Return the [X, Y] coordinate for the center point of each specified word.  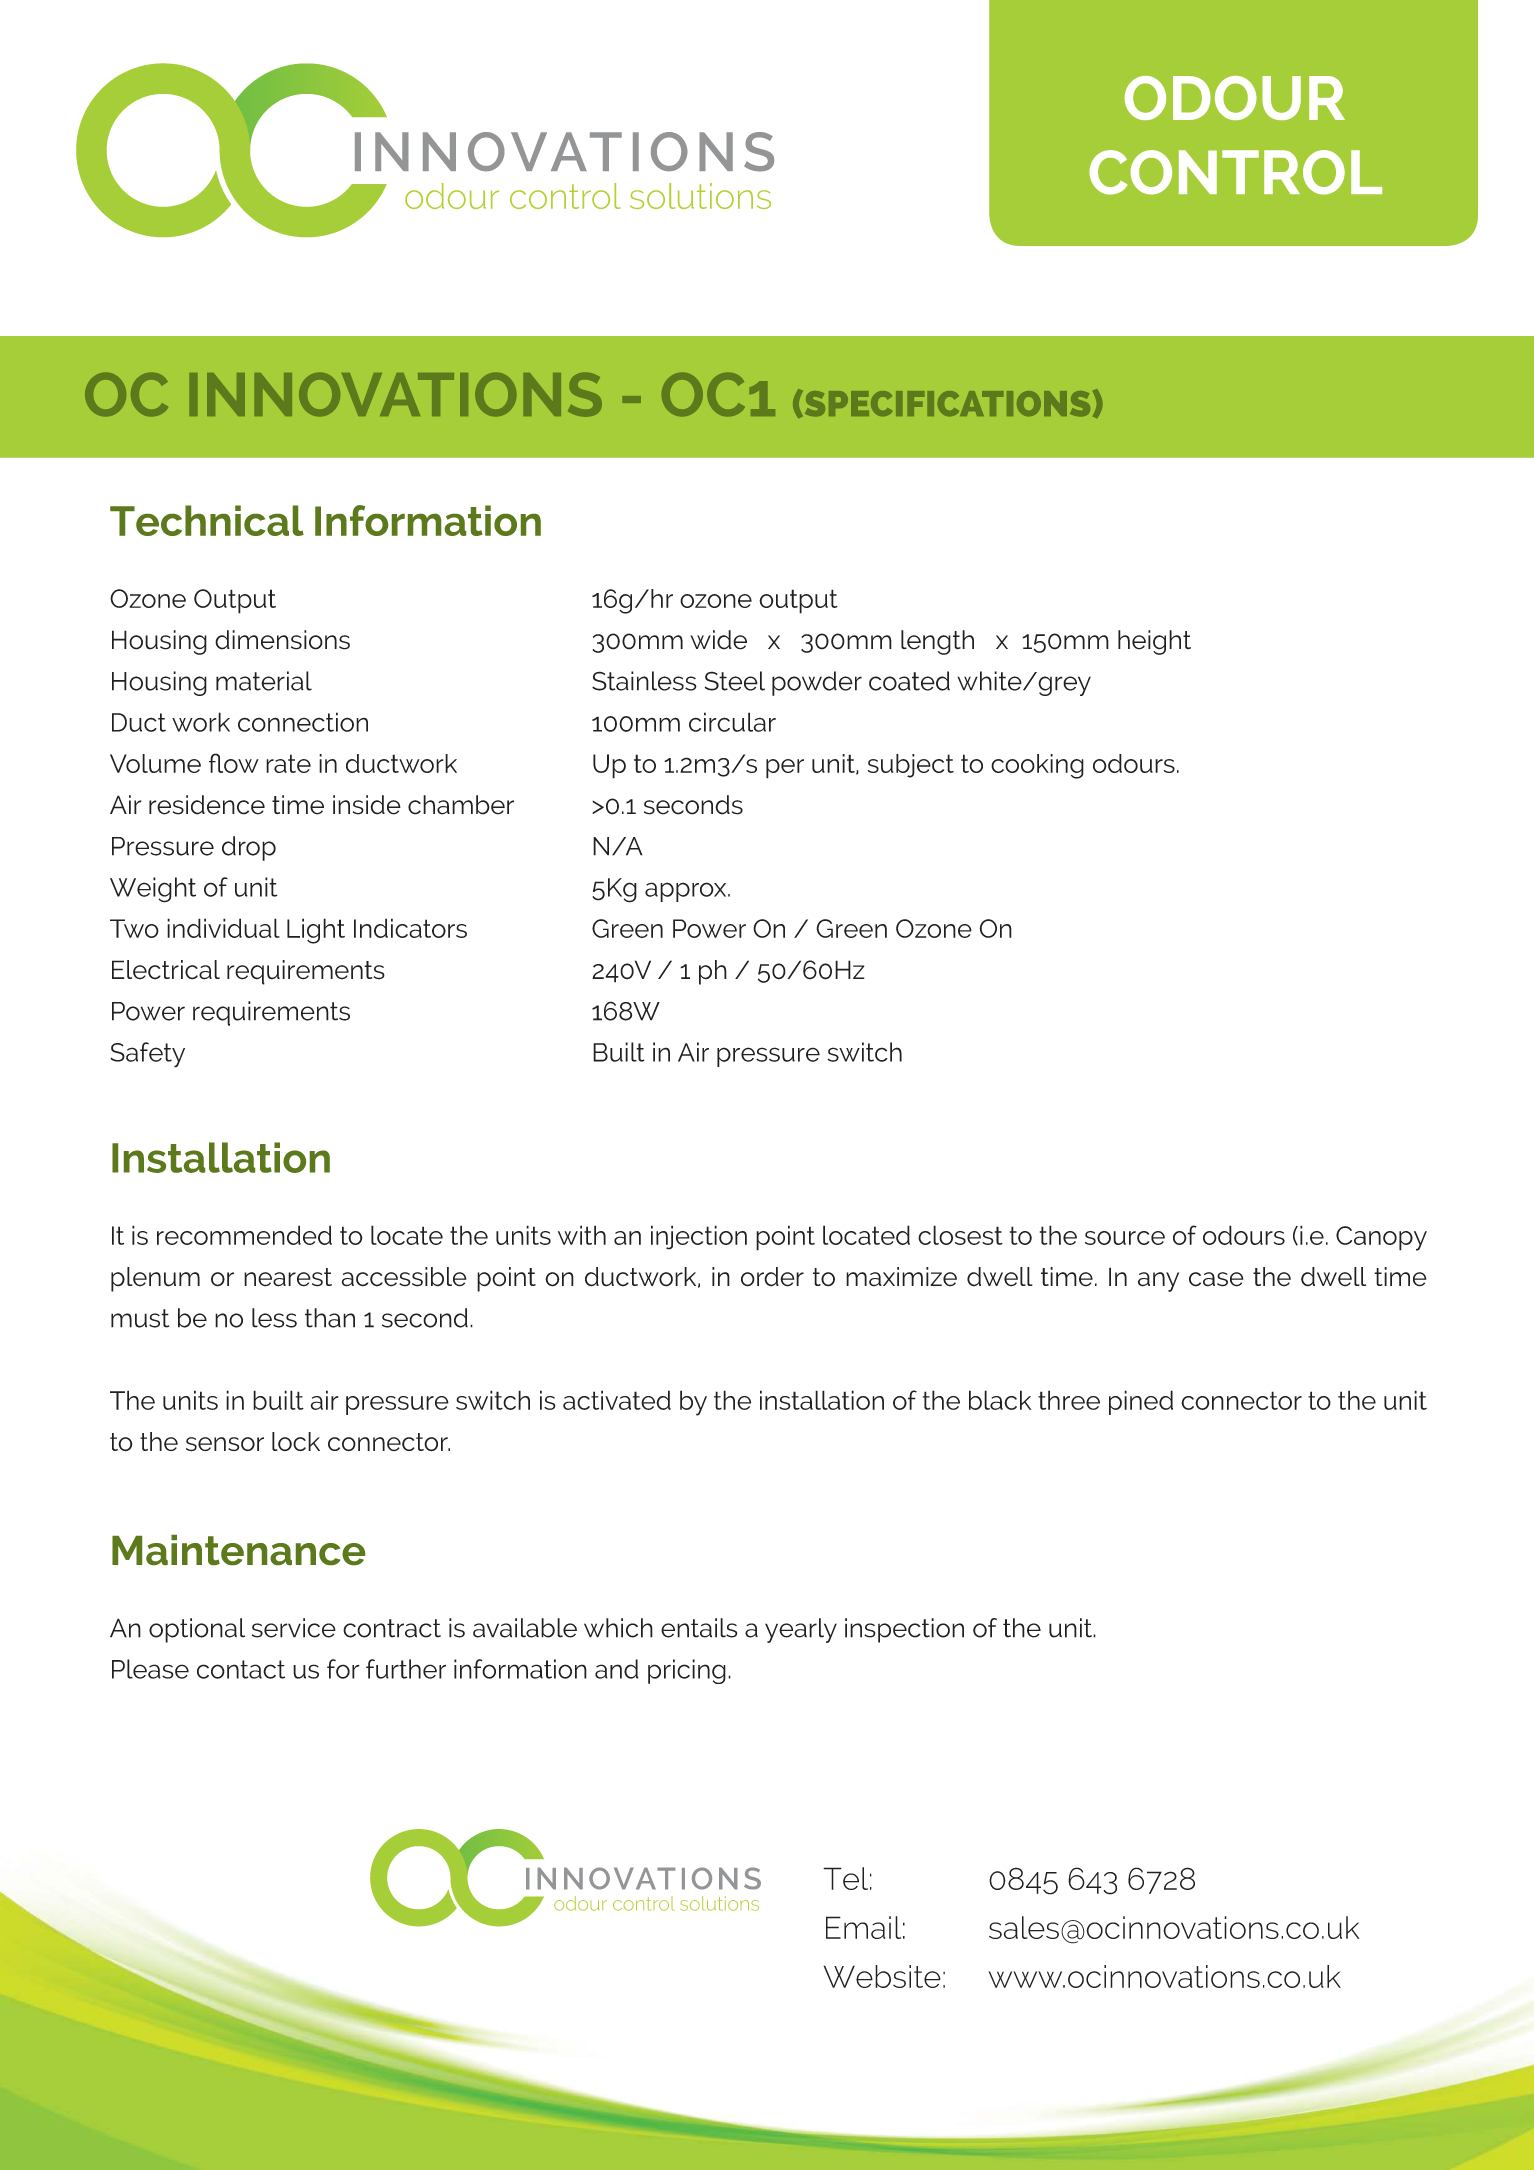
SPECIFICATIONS [946, 404]
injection [699, 1237]
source [1125, 1238]
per [785, 769]
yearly [801, 1630]
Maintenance [238, 1550]
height [1154, 642]
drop [249, 848]
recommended [244, 1235]
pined [1141, 1402]
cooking [1037, 766]
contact [241, 1669]
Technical [207, 520]
